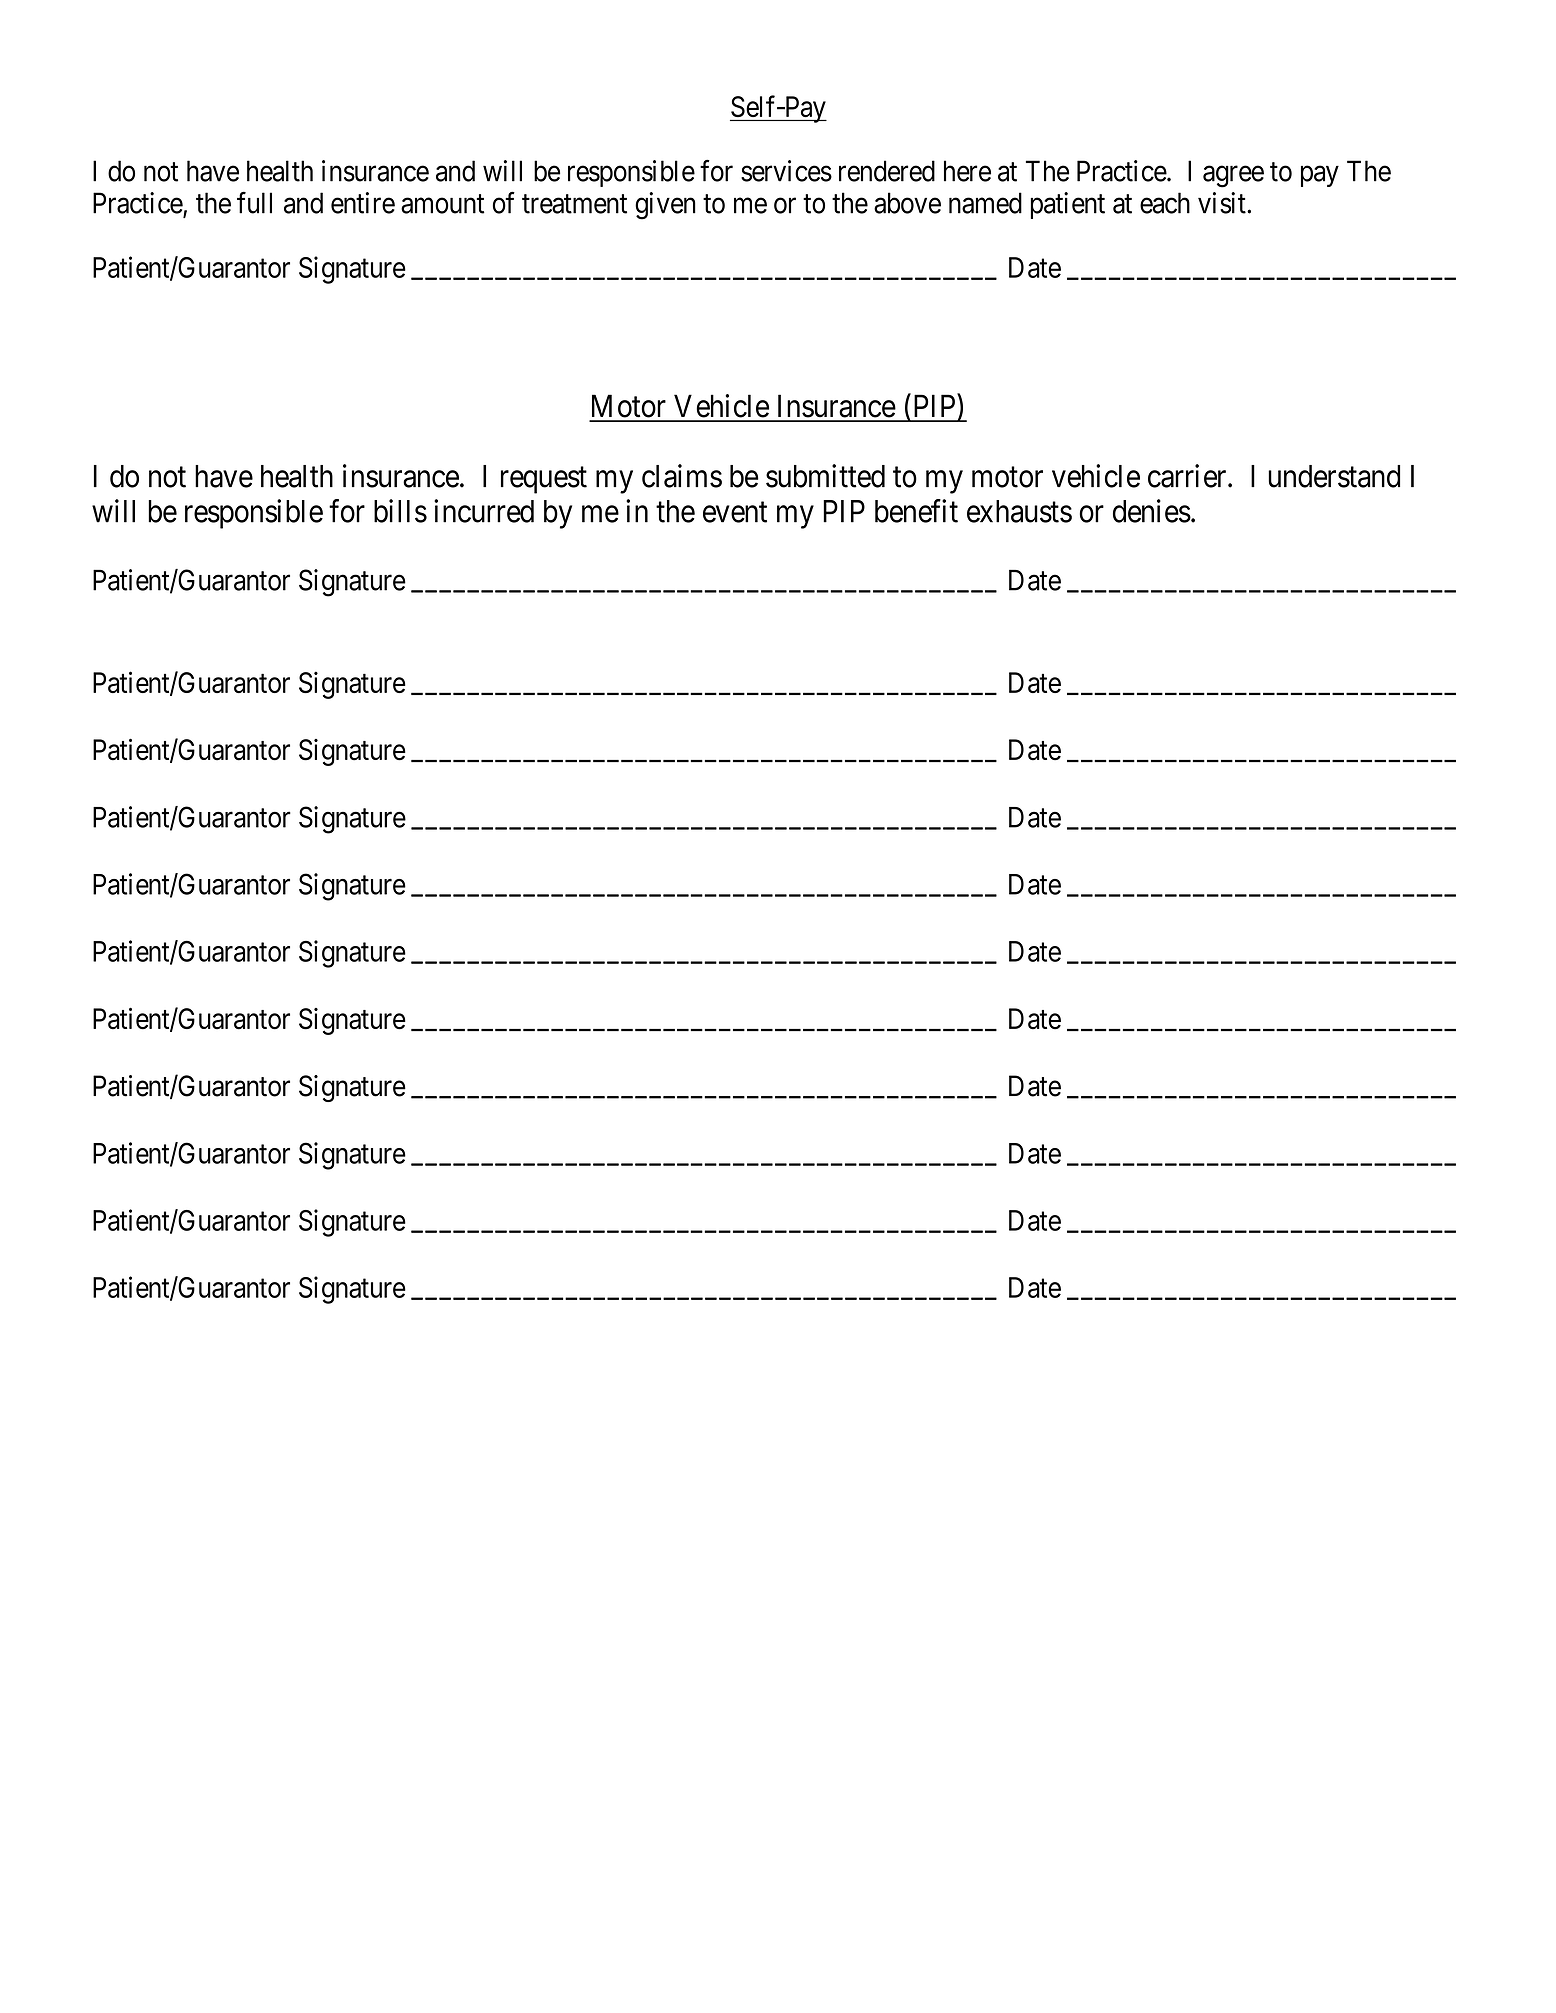 This image has height=2013, width=1556. I want to click on request, so click(544, 480).
